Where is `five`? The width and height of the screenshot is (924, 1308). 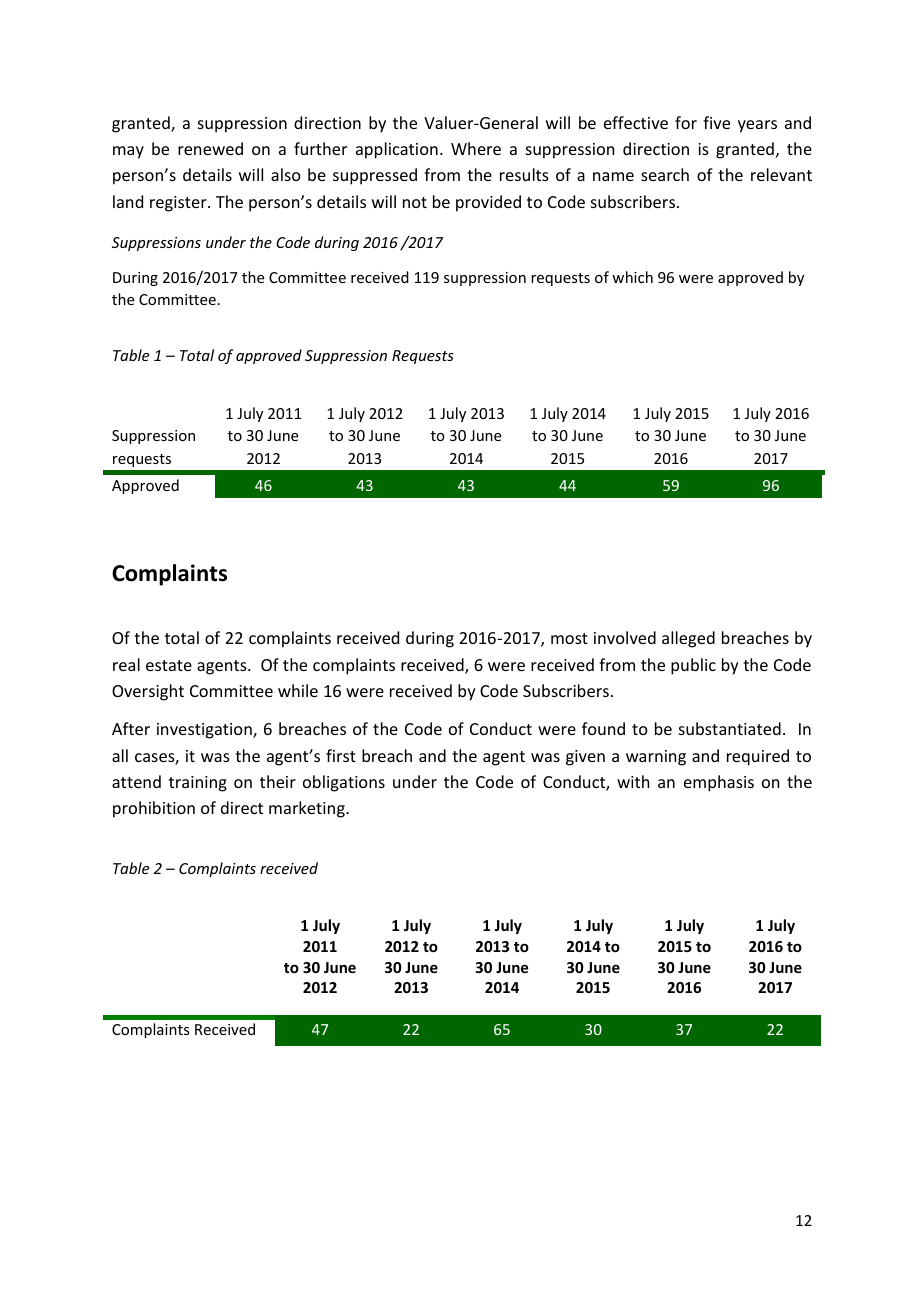
five is located at coordinates (716, 122).
